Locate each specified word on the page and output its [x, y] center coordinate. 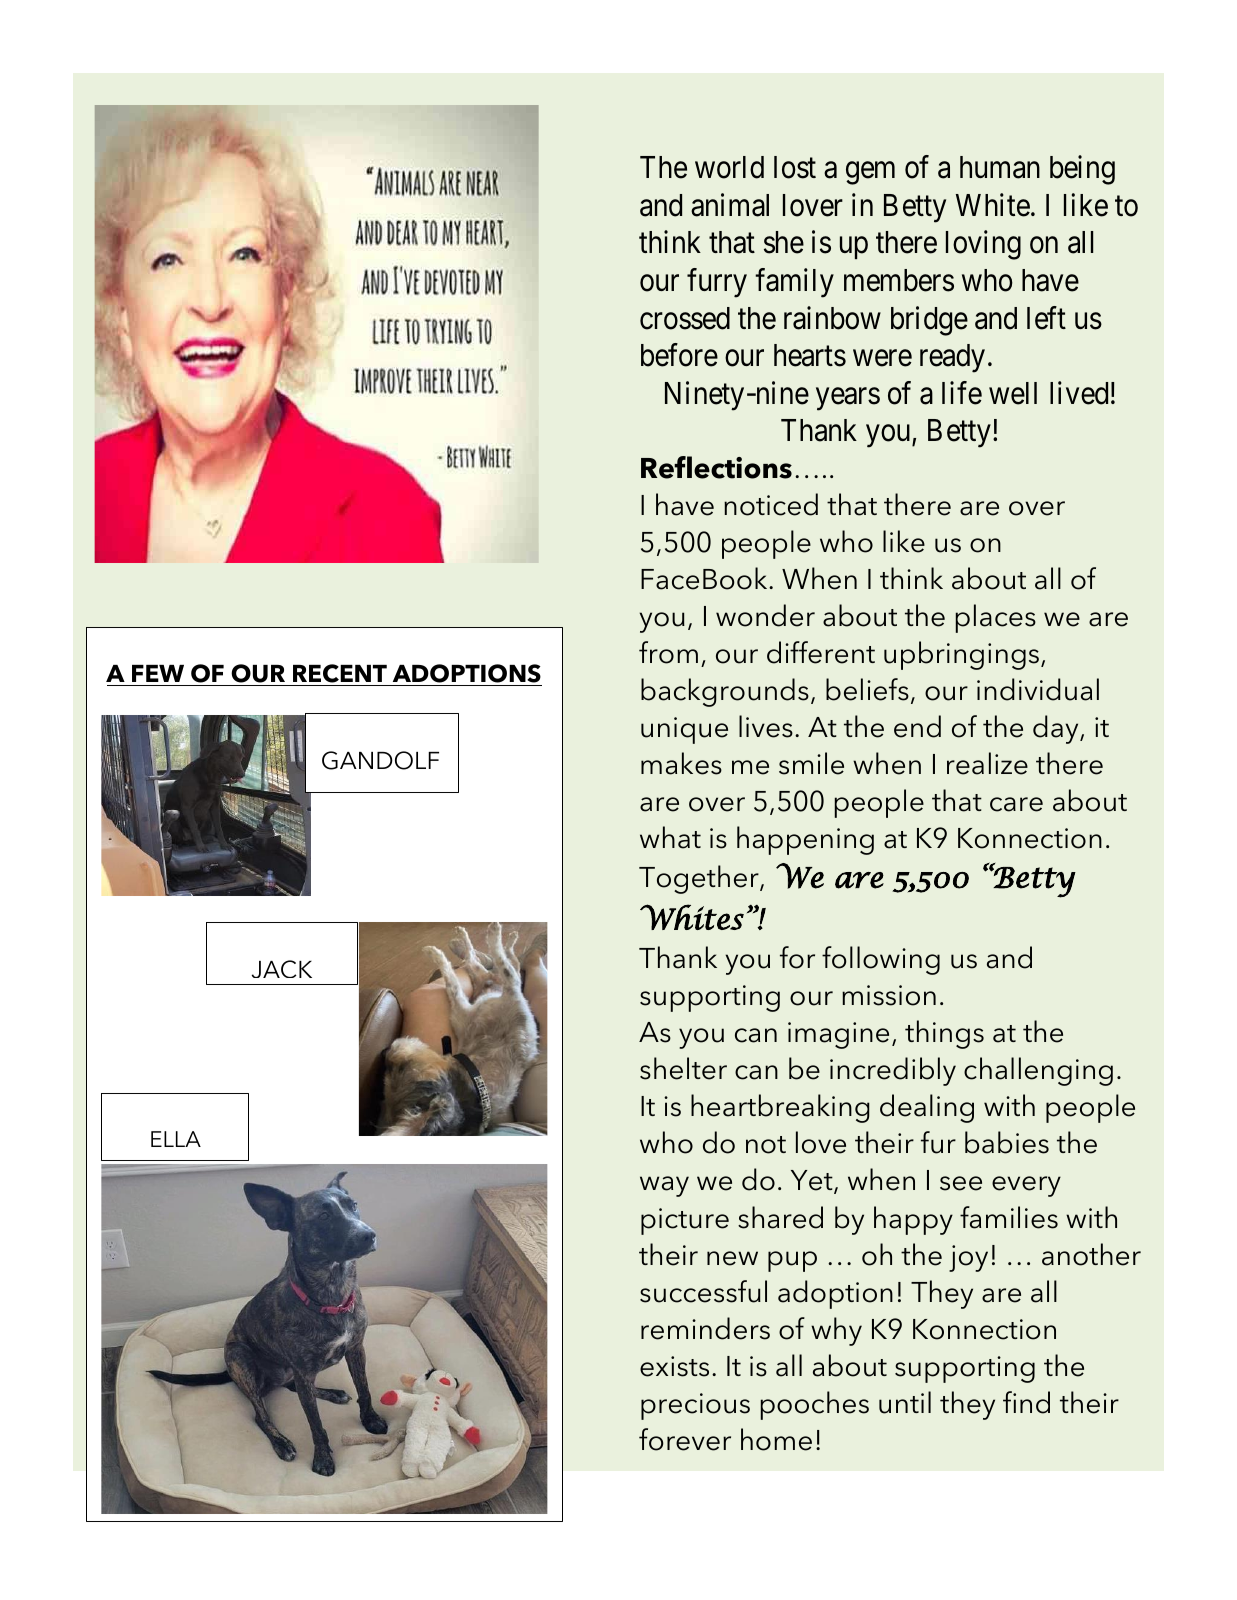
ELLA [176, 1139]
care [1016, 804]
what [670, 837]
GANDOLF [380, 760]
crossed [685, 318]
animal [730, 205]
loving [983, 245]
